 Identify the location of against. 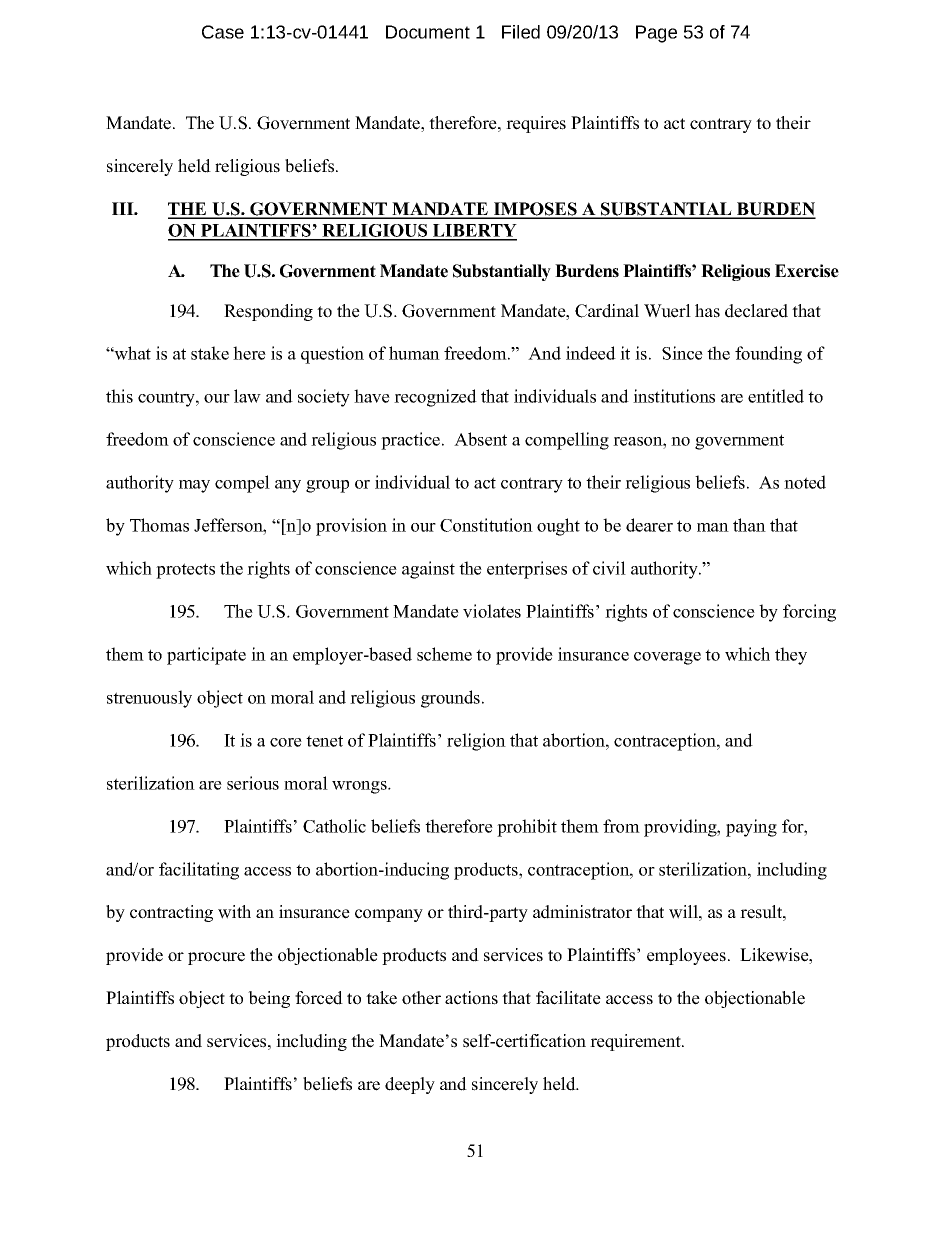
(428, 570).
